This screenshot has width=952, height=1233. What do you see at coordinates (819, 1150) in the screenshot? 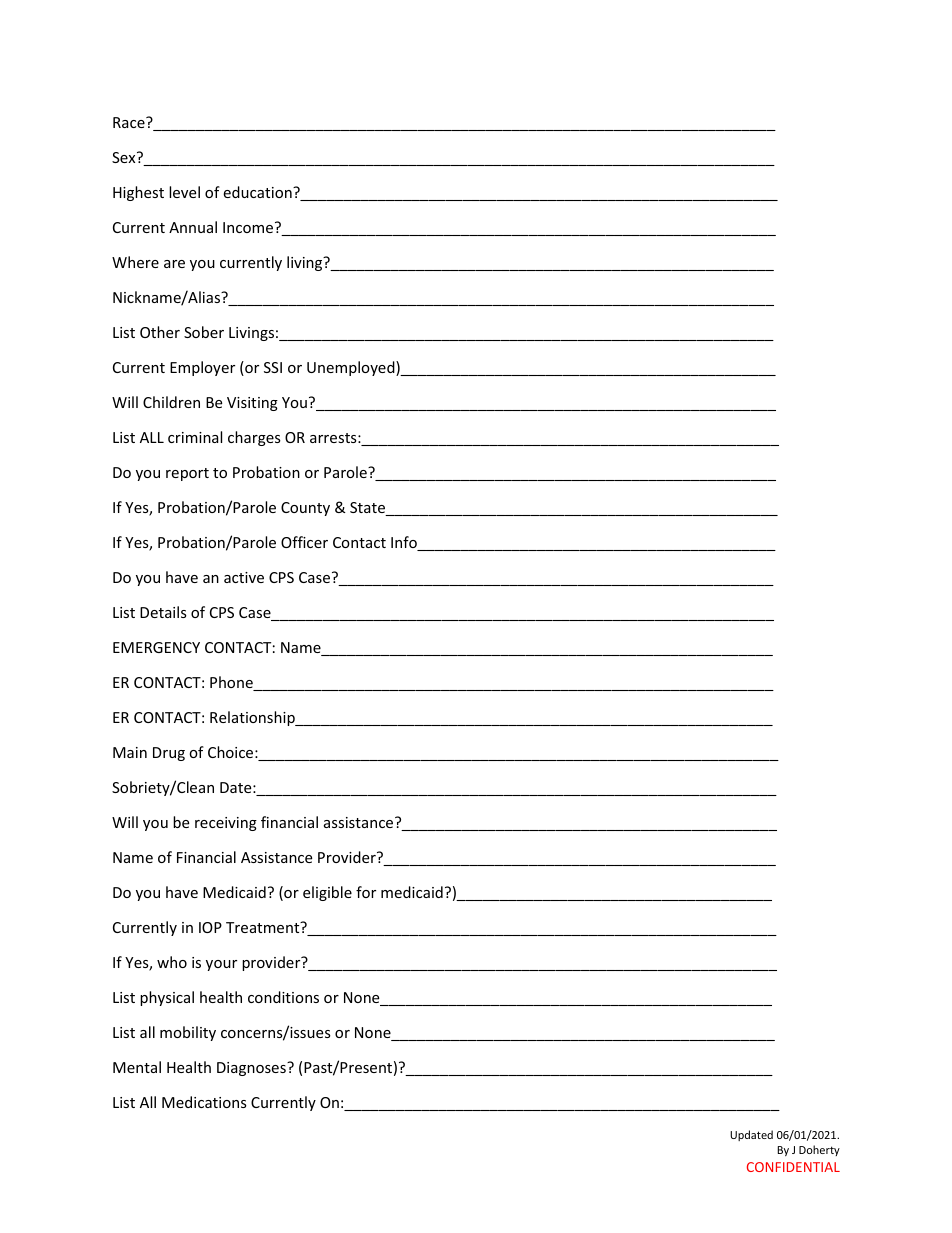
I see `Doherty` at bounding box center [819, 1150].
